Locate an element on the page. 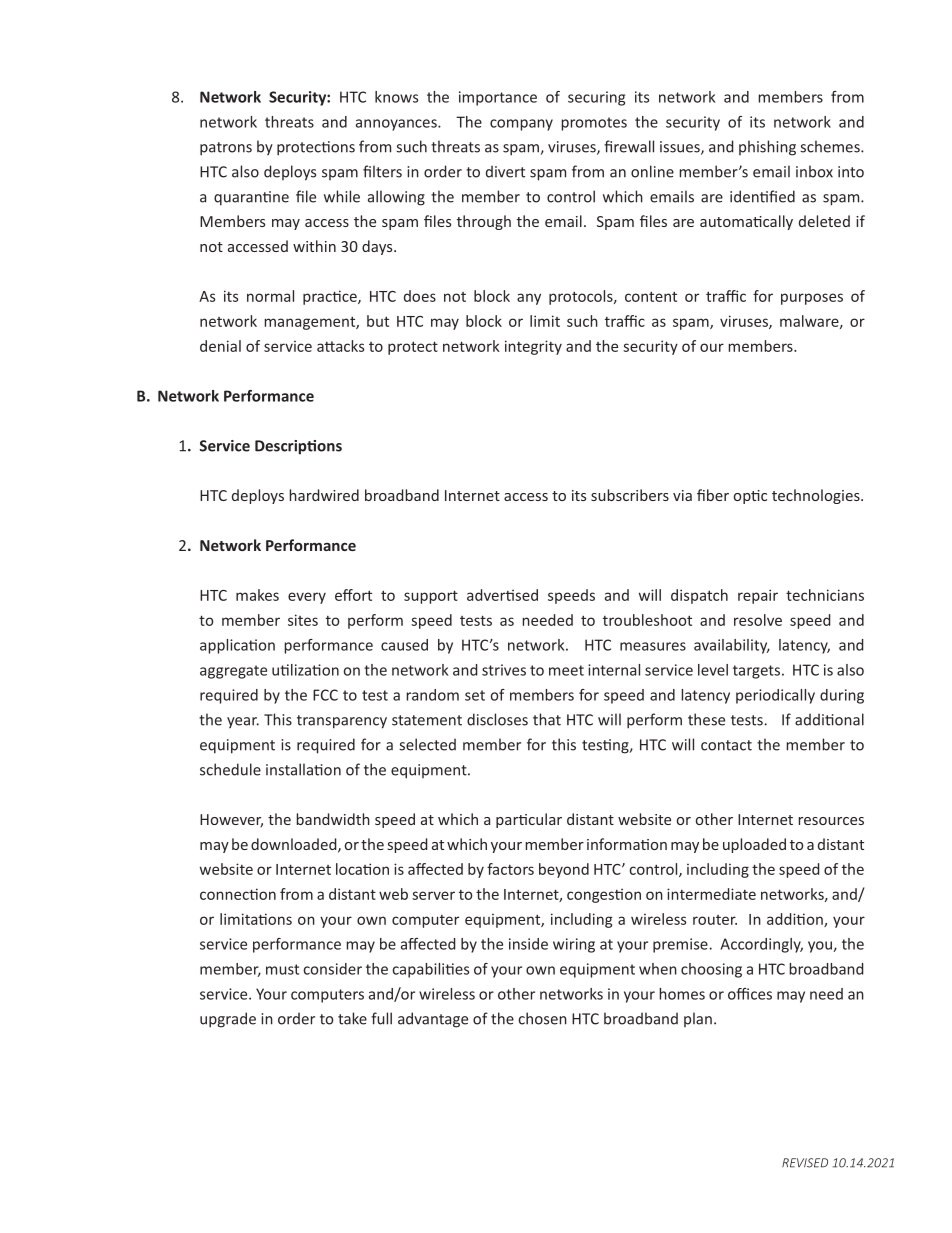  connection is located at coordinates (238, 894).
